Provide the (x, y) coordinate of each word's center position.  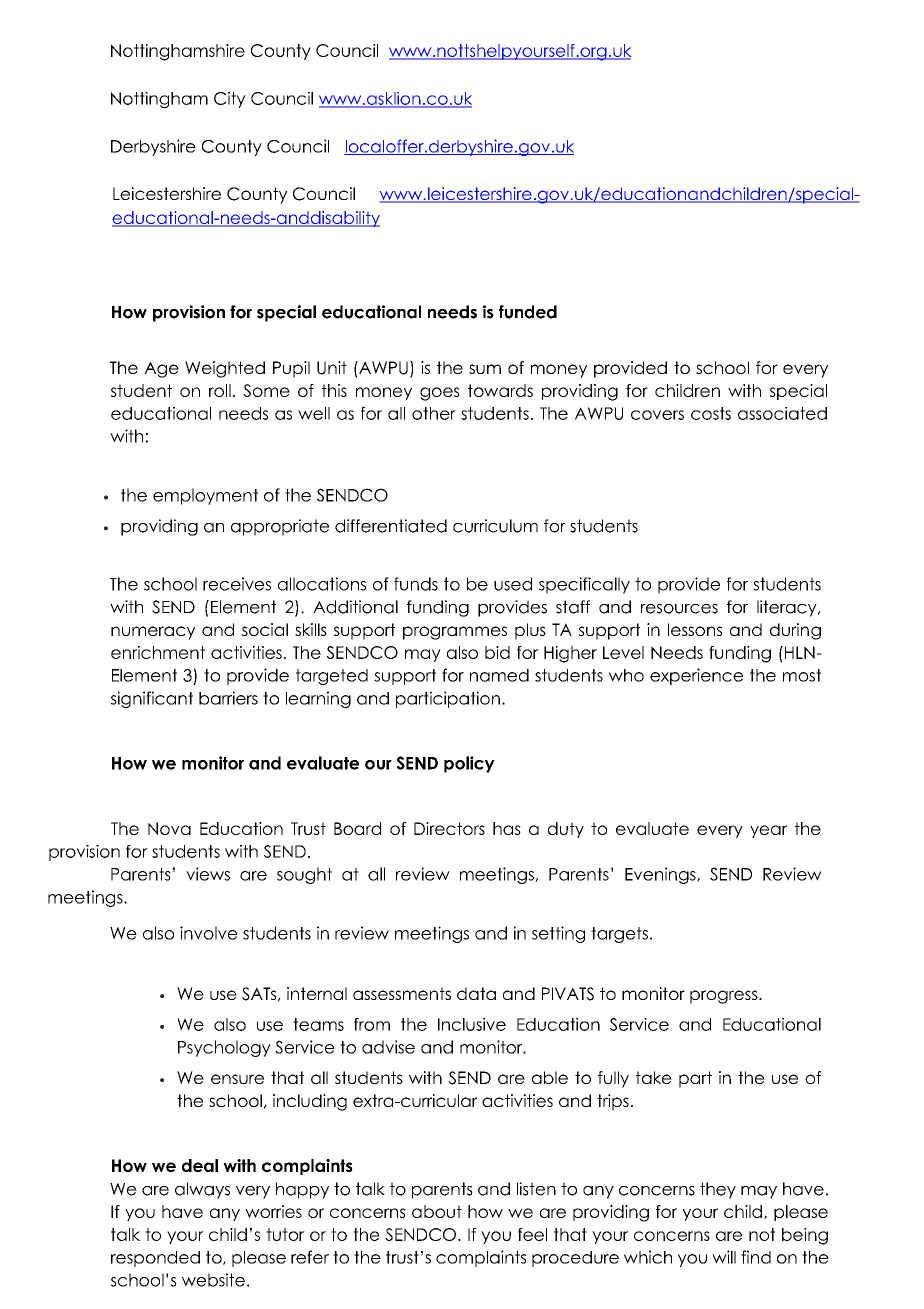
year (768, 831)
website (213, 1280)
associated (782, 413)
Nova (169, 828)
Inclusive (472, 1024)
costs (711, 413)
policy (469, 764)
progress (725, 997)
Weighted (225, 369)
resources (679, 609)
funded (528, 312)
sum (485, 369)
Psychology (224, 1048)
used (513, 584)
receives (237, 584)
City (230, 100)
